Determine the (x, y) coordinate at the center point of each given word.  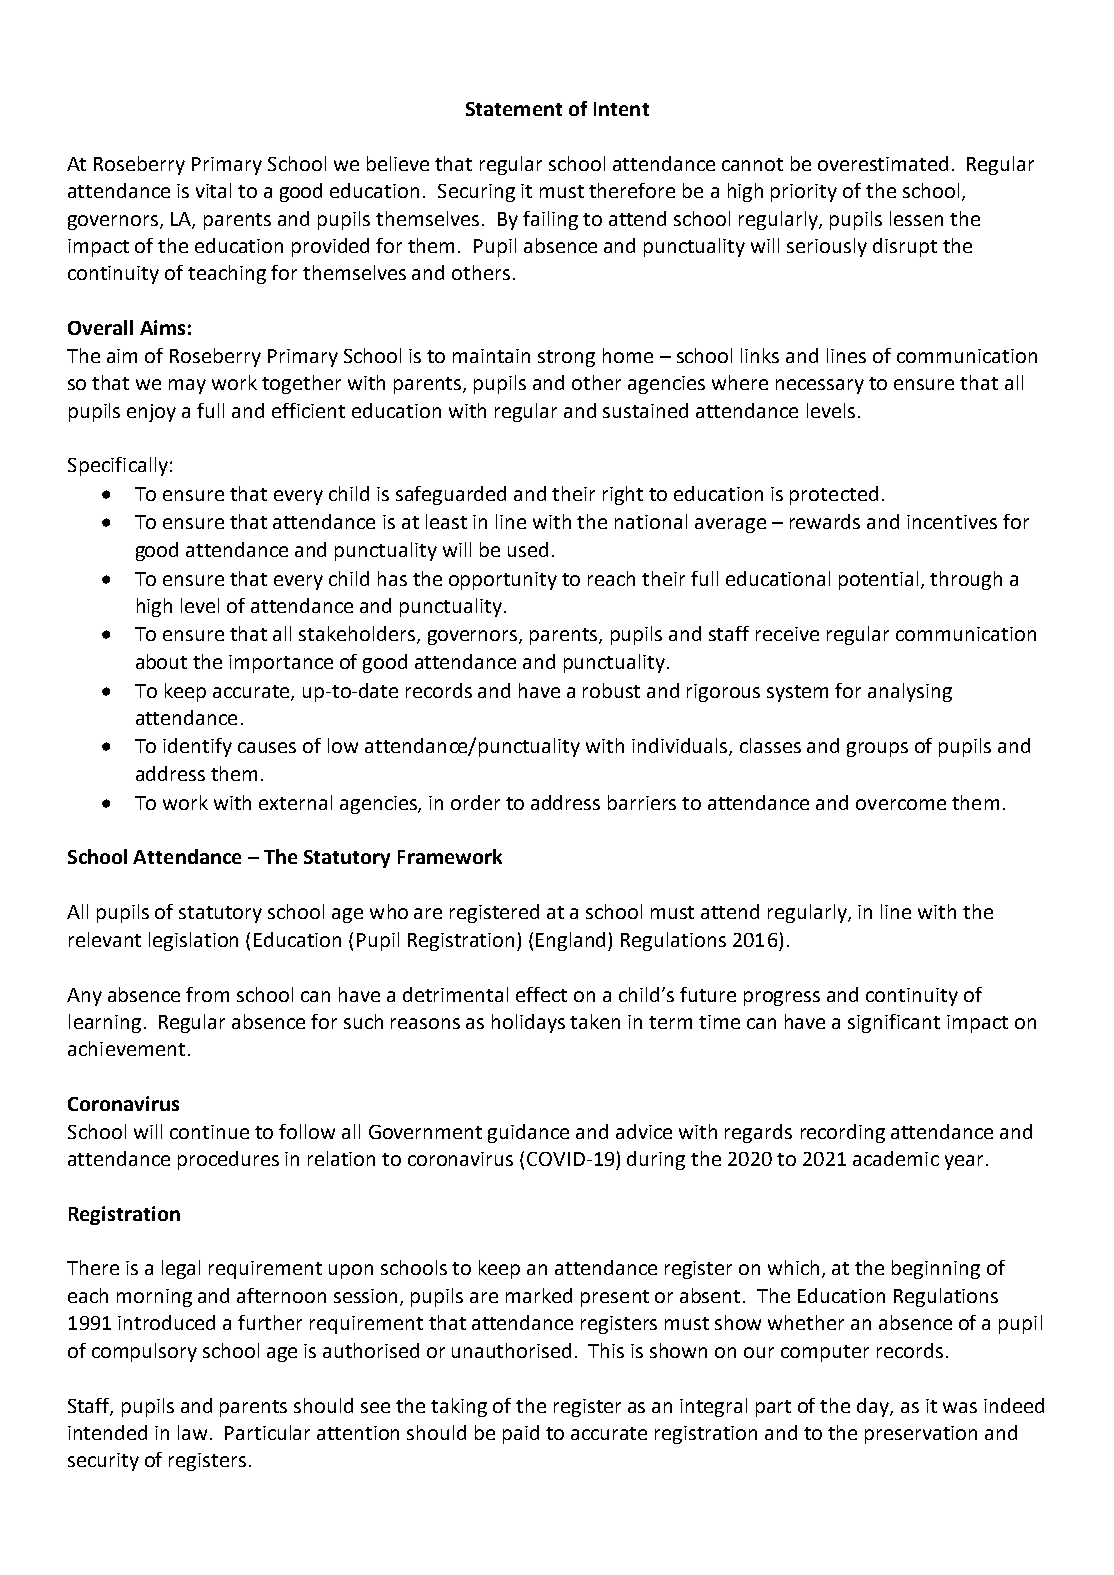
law (194, 1432)
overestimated (883, 163)
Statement (514, 109)
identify (197, 747)
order (475, 802)
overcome (901, 804)
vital (213, 190)
